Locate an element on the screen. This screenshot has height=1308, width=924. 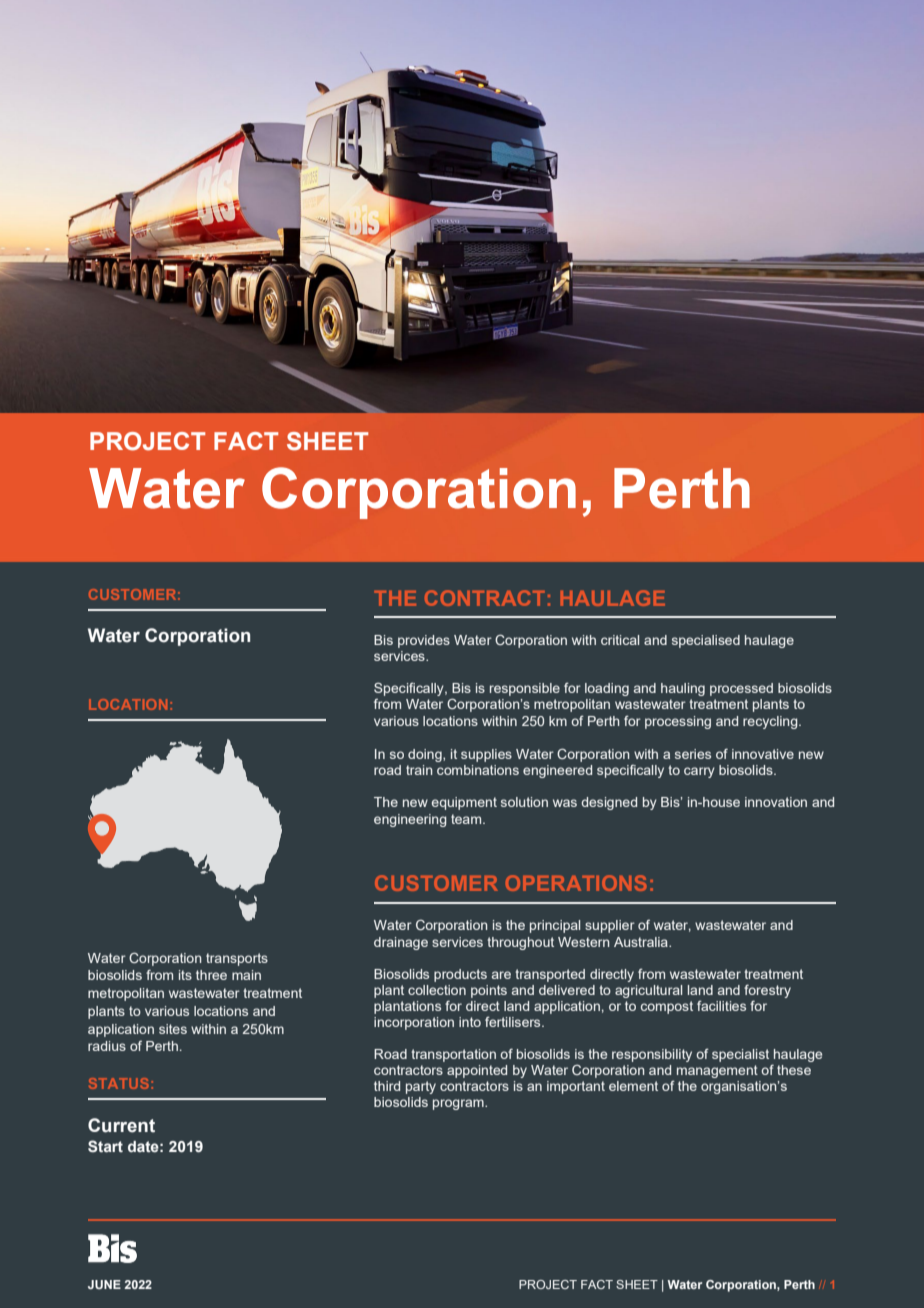
JUNE is located at coordinates (104, 1284).
